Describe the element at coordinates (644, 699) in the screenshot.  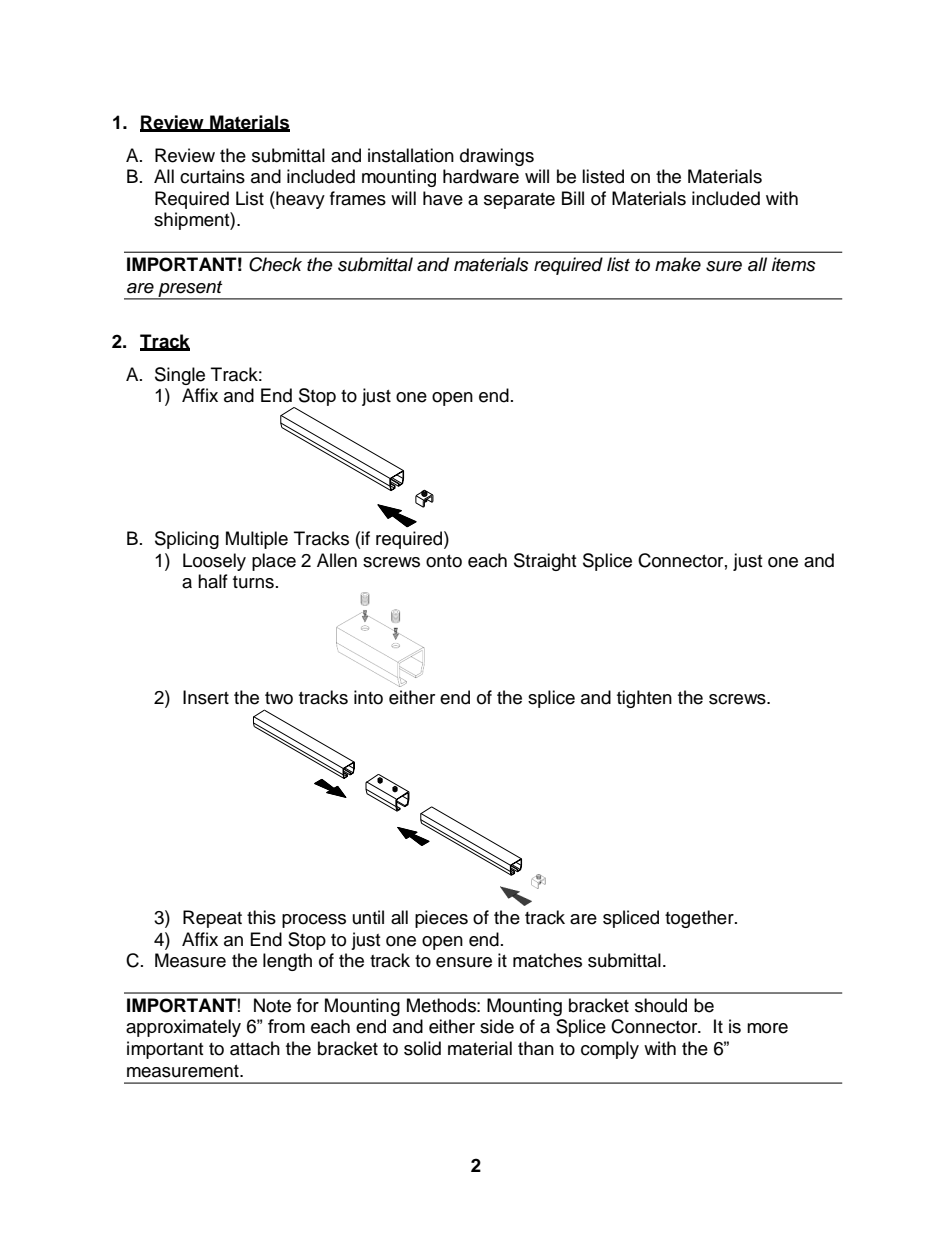
I see `tighten` at that location.
